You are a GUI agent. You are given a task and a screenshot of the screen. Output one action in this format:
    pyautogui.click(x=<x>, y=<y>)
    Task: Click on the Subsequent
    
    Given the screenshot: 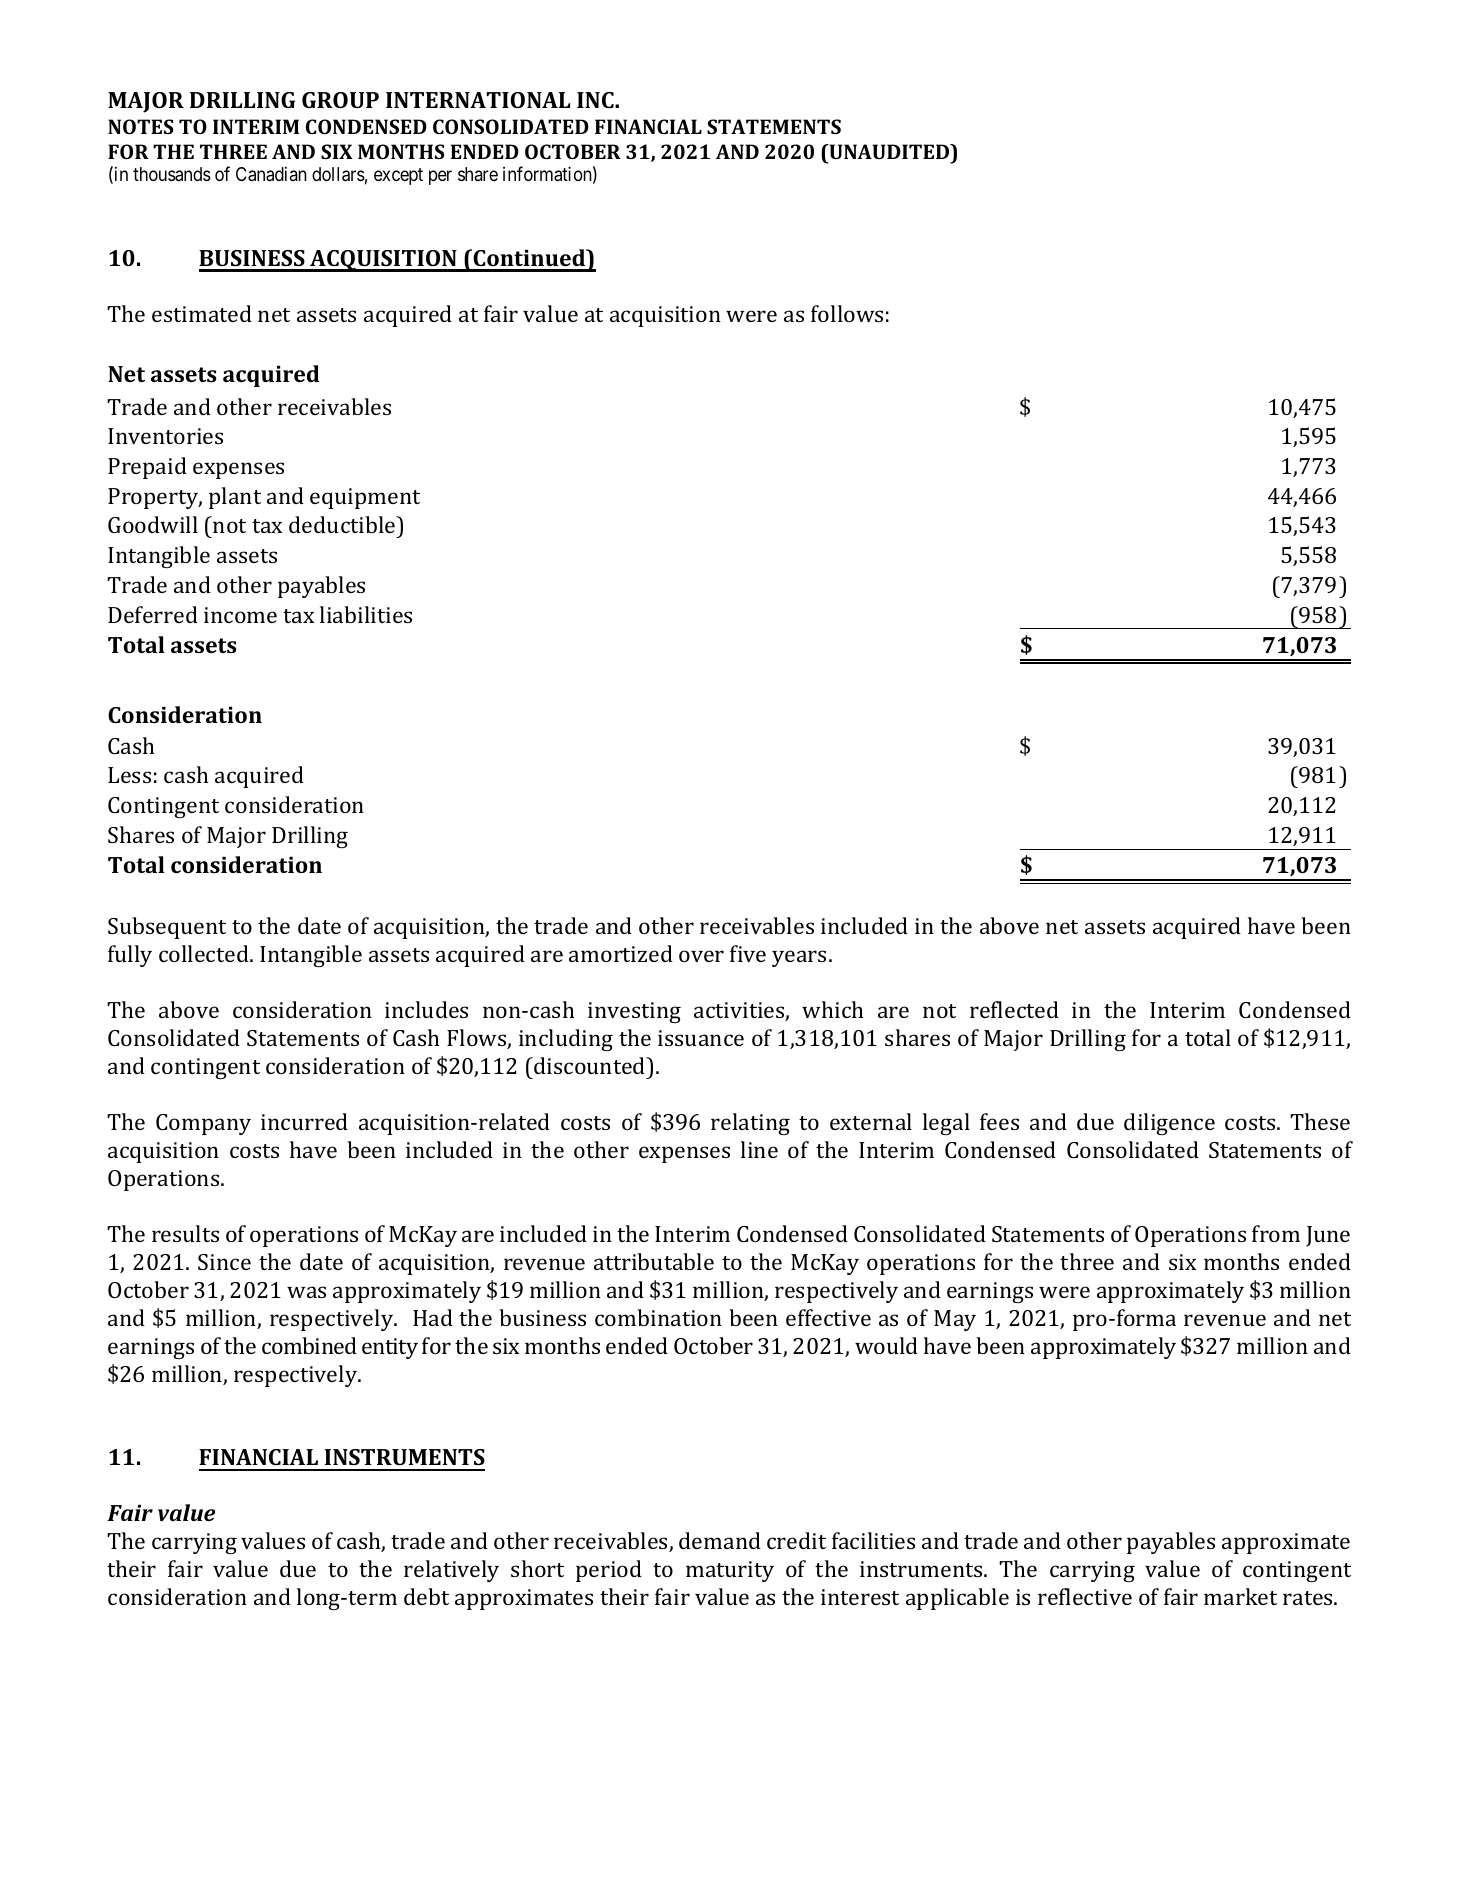 What is the action you would take?
    pyautogui.click(x=167, y=928)
